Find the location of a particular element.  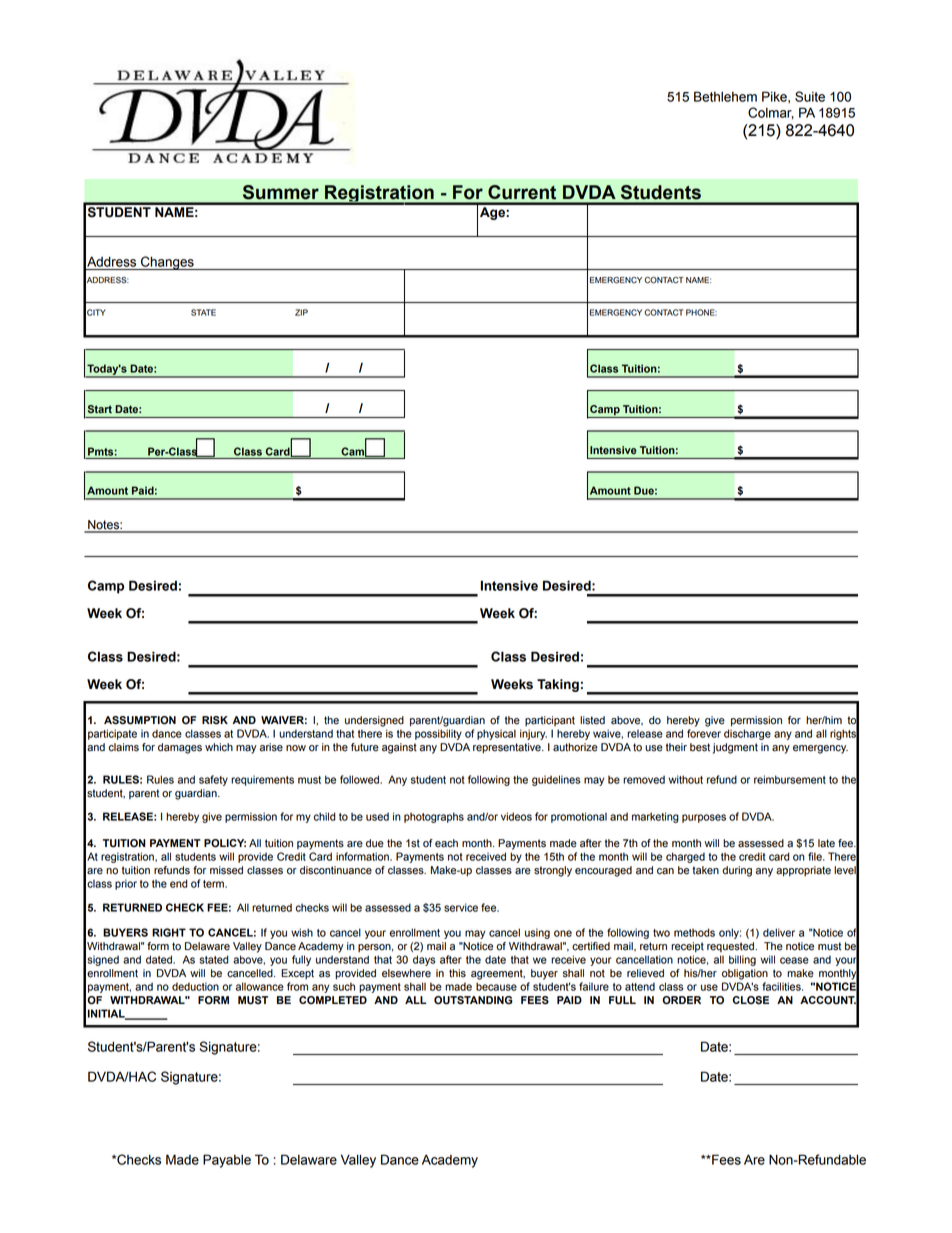

during is located at coordinates (737, 871).
